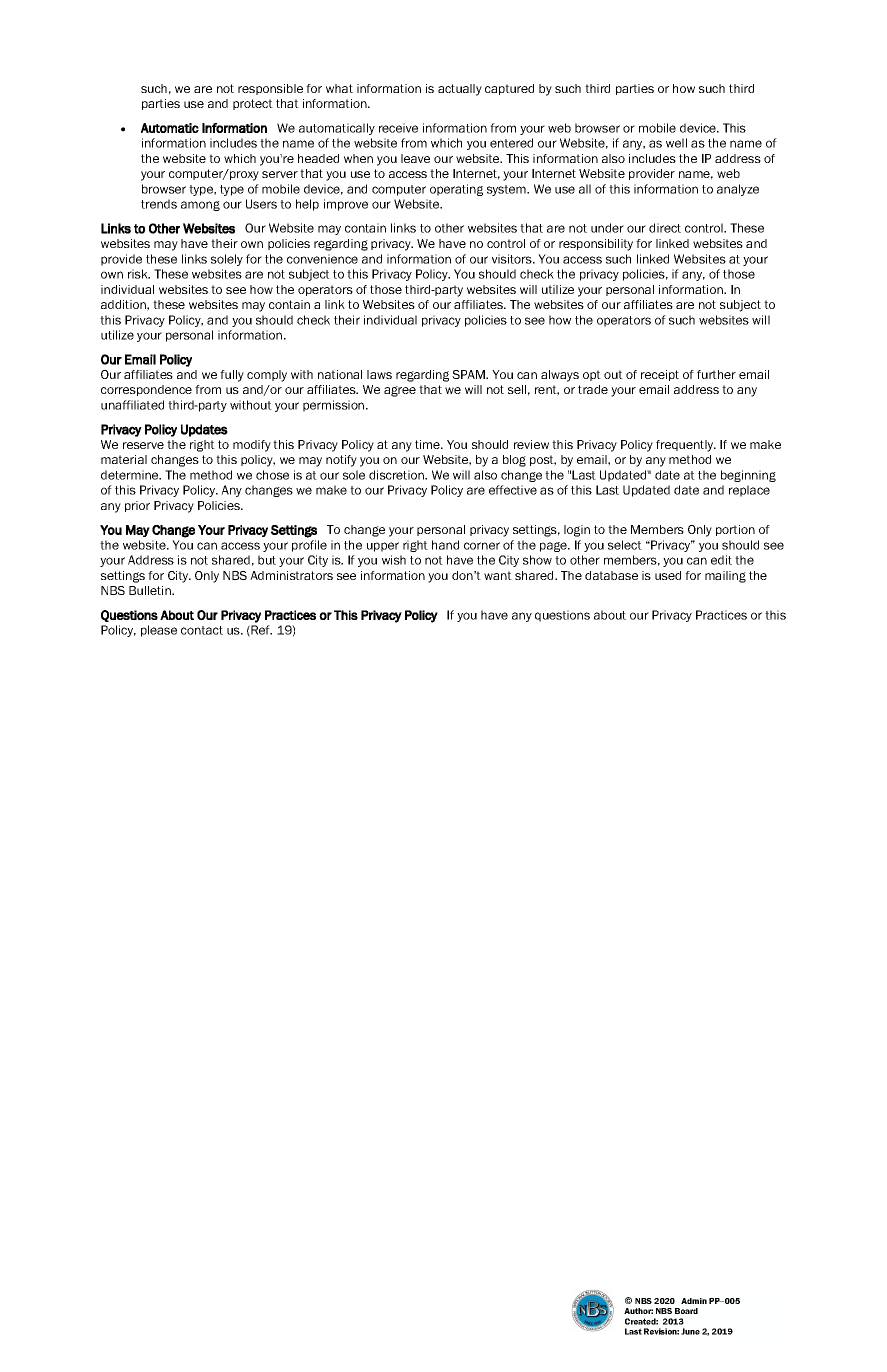  What do you see at coordinates (690, 1331) in the screenshot?
I see `June` at bounding box center [690, 1331].
